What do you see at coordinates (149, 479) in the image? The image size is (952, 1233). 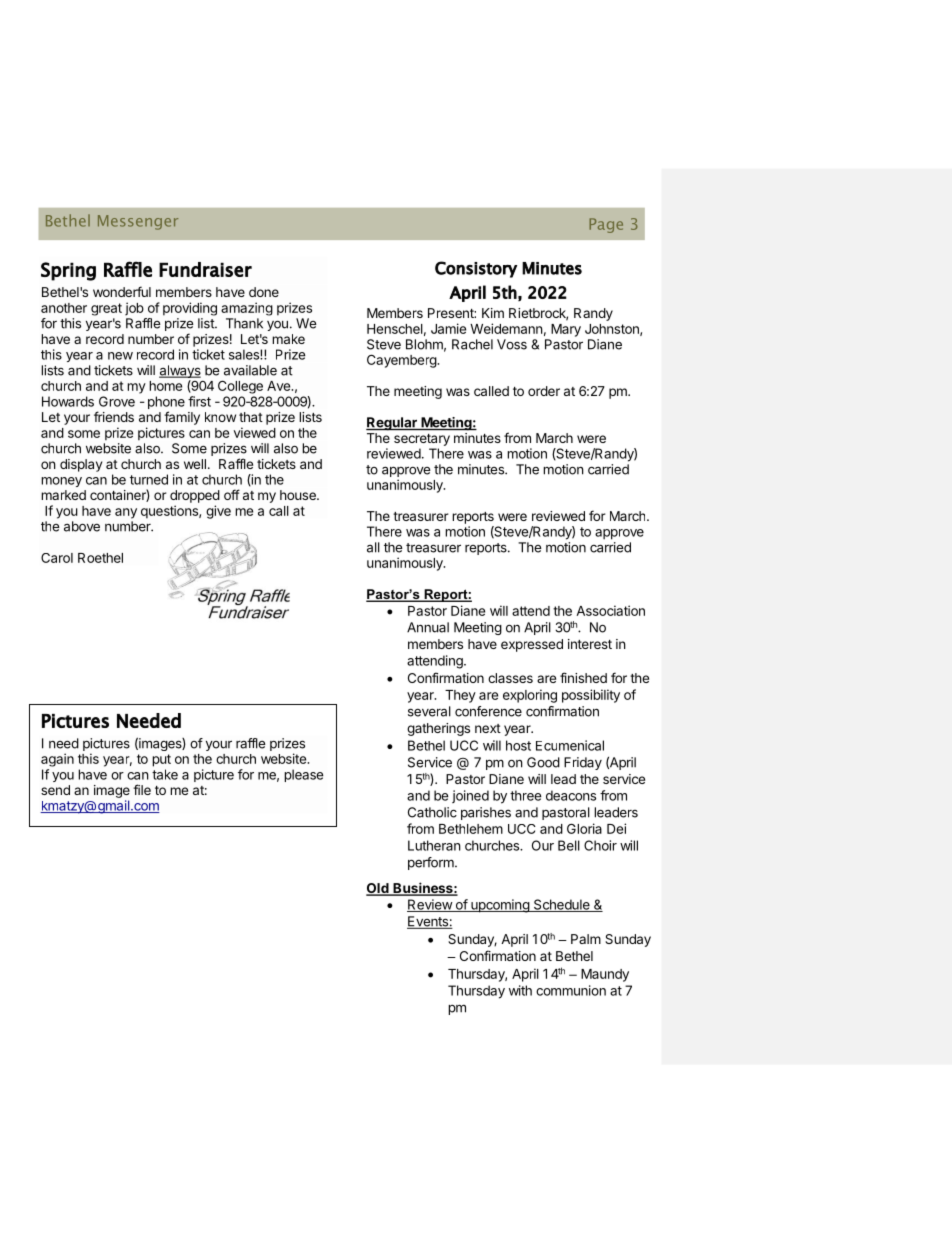 I see `turned` at bounding box center [149, 479].
